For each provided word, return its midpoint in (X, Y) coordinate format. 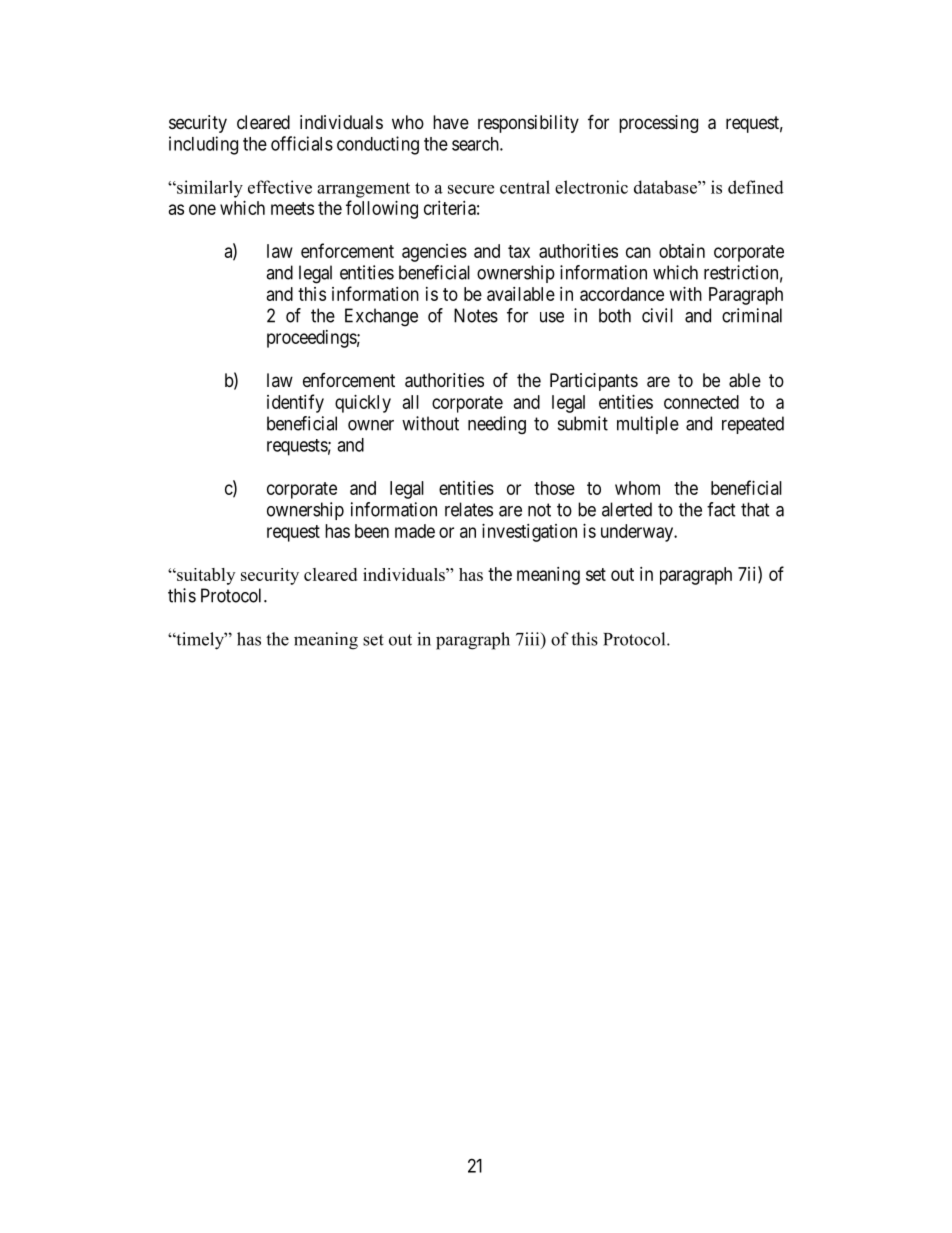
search (476, 144)
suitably (205, 576)
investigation (529, 533)
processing (658, 124)
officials (302, 143)
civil (657, 315)
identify (295, 403)
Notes (476, 315)
